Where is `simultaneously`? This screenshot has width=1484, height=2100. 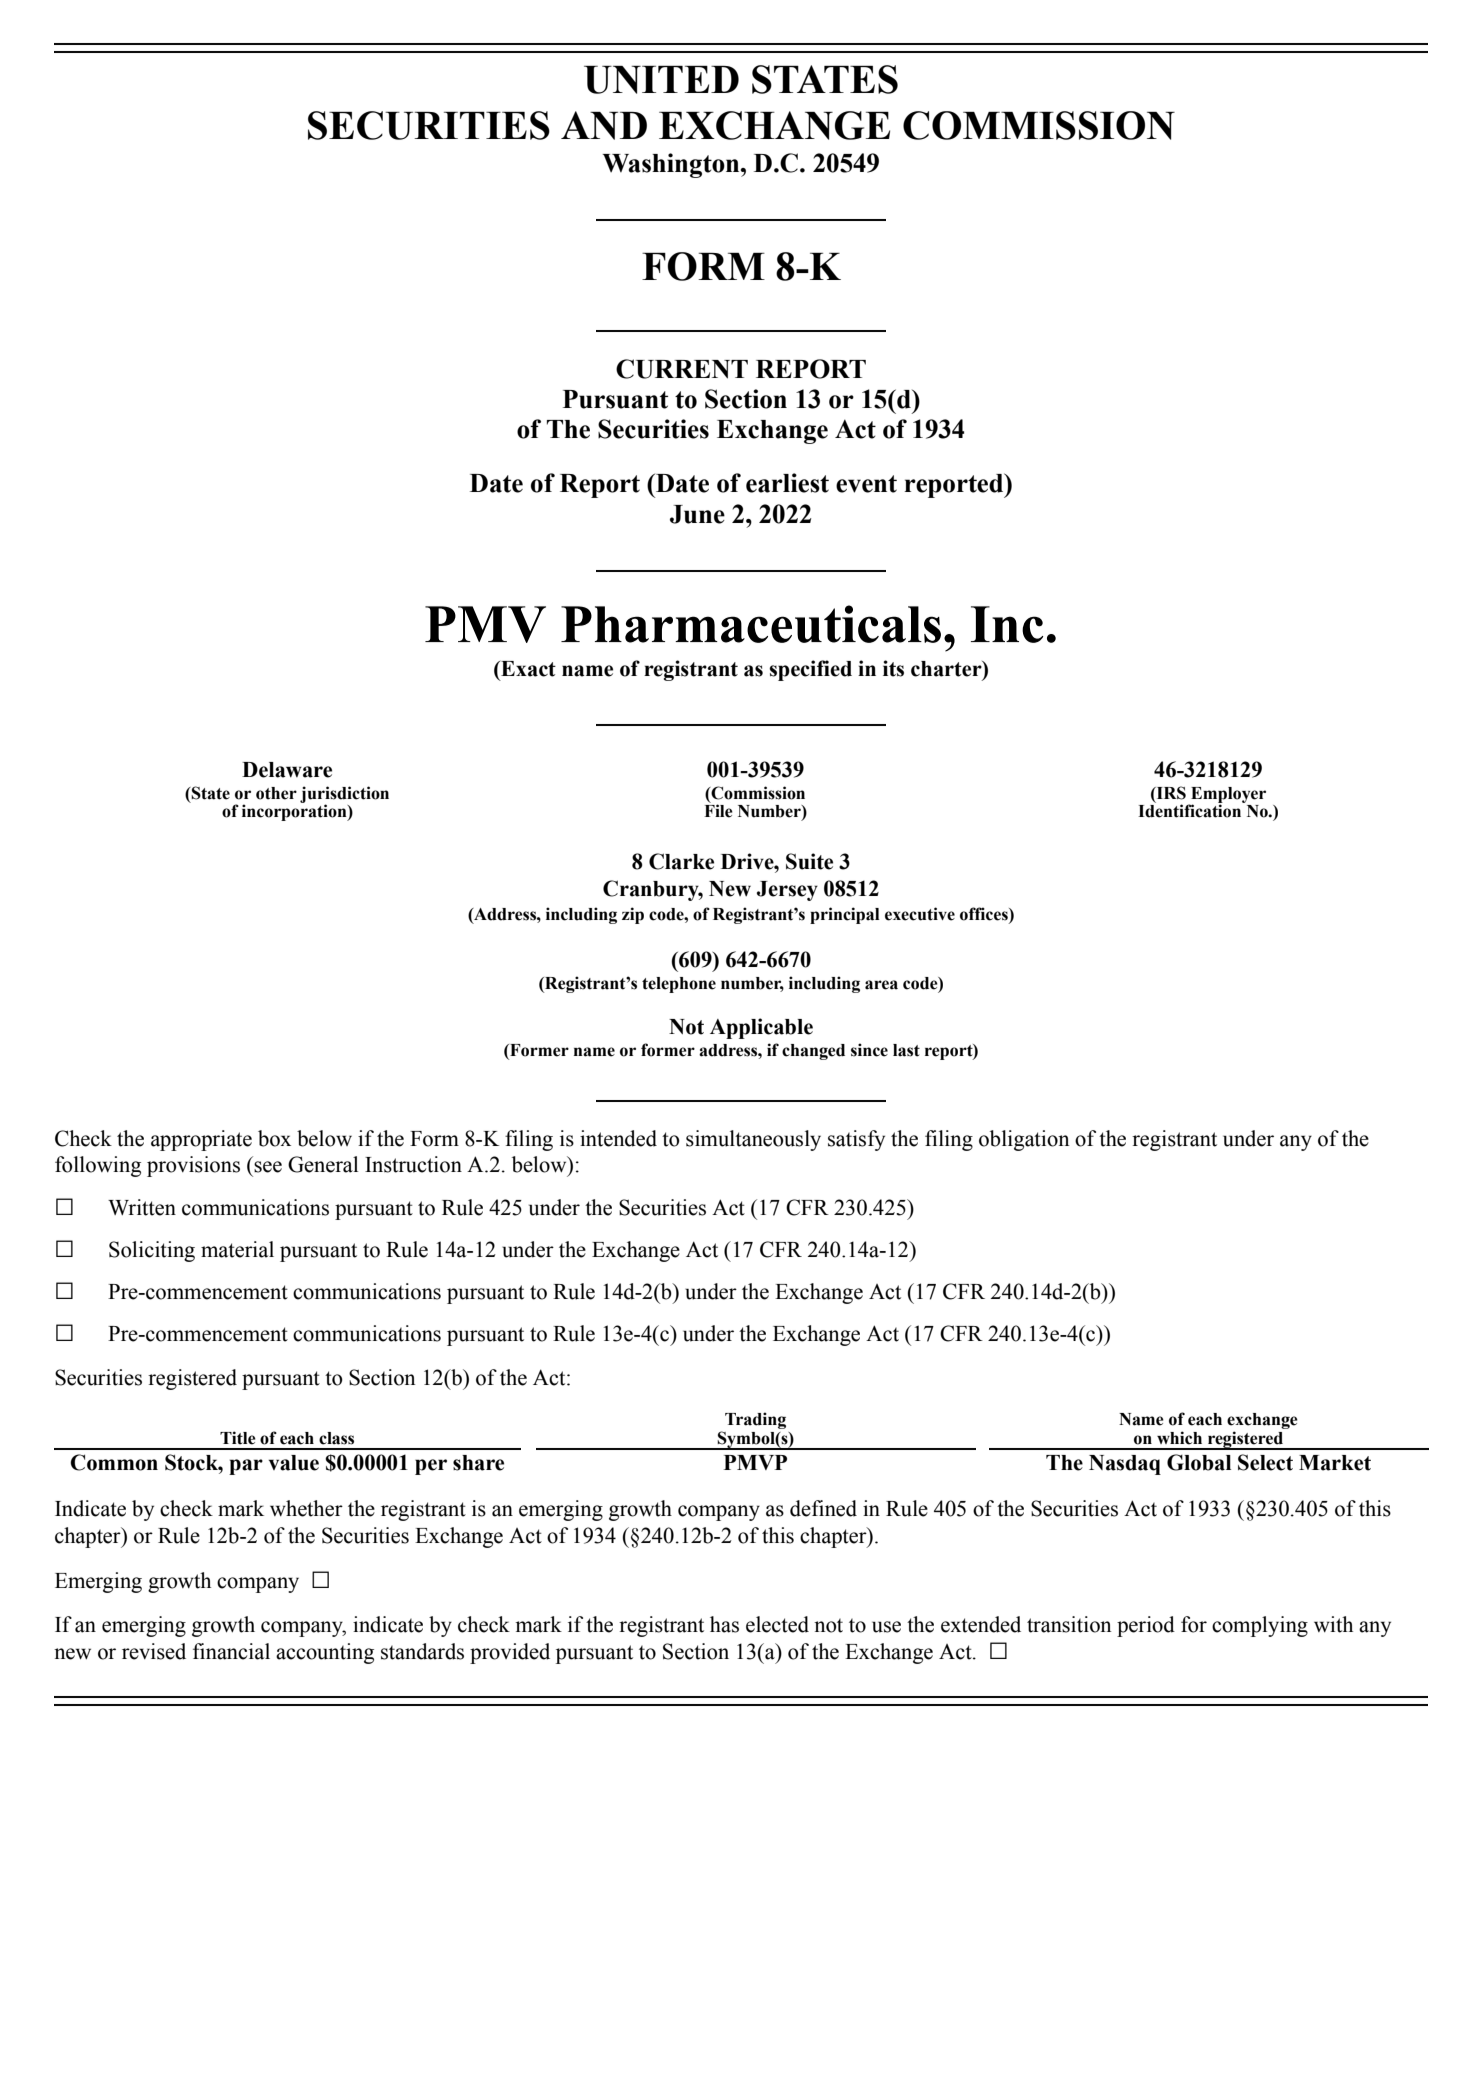
simultaneously is located at coordinates (753, 1140).
